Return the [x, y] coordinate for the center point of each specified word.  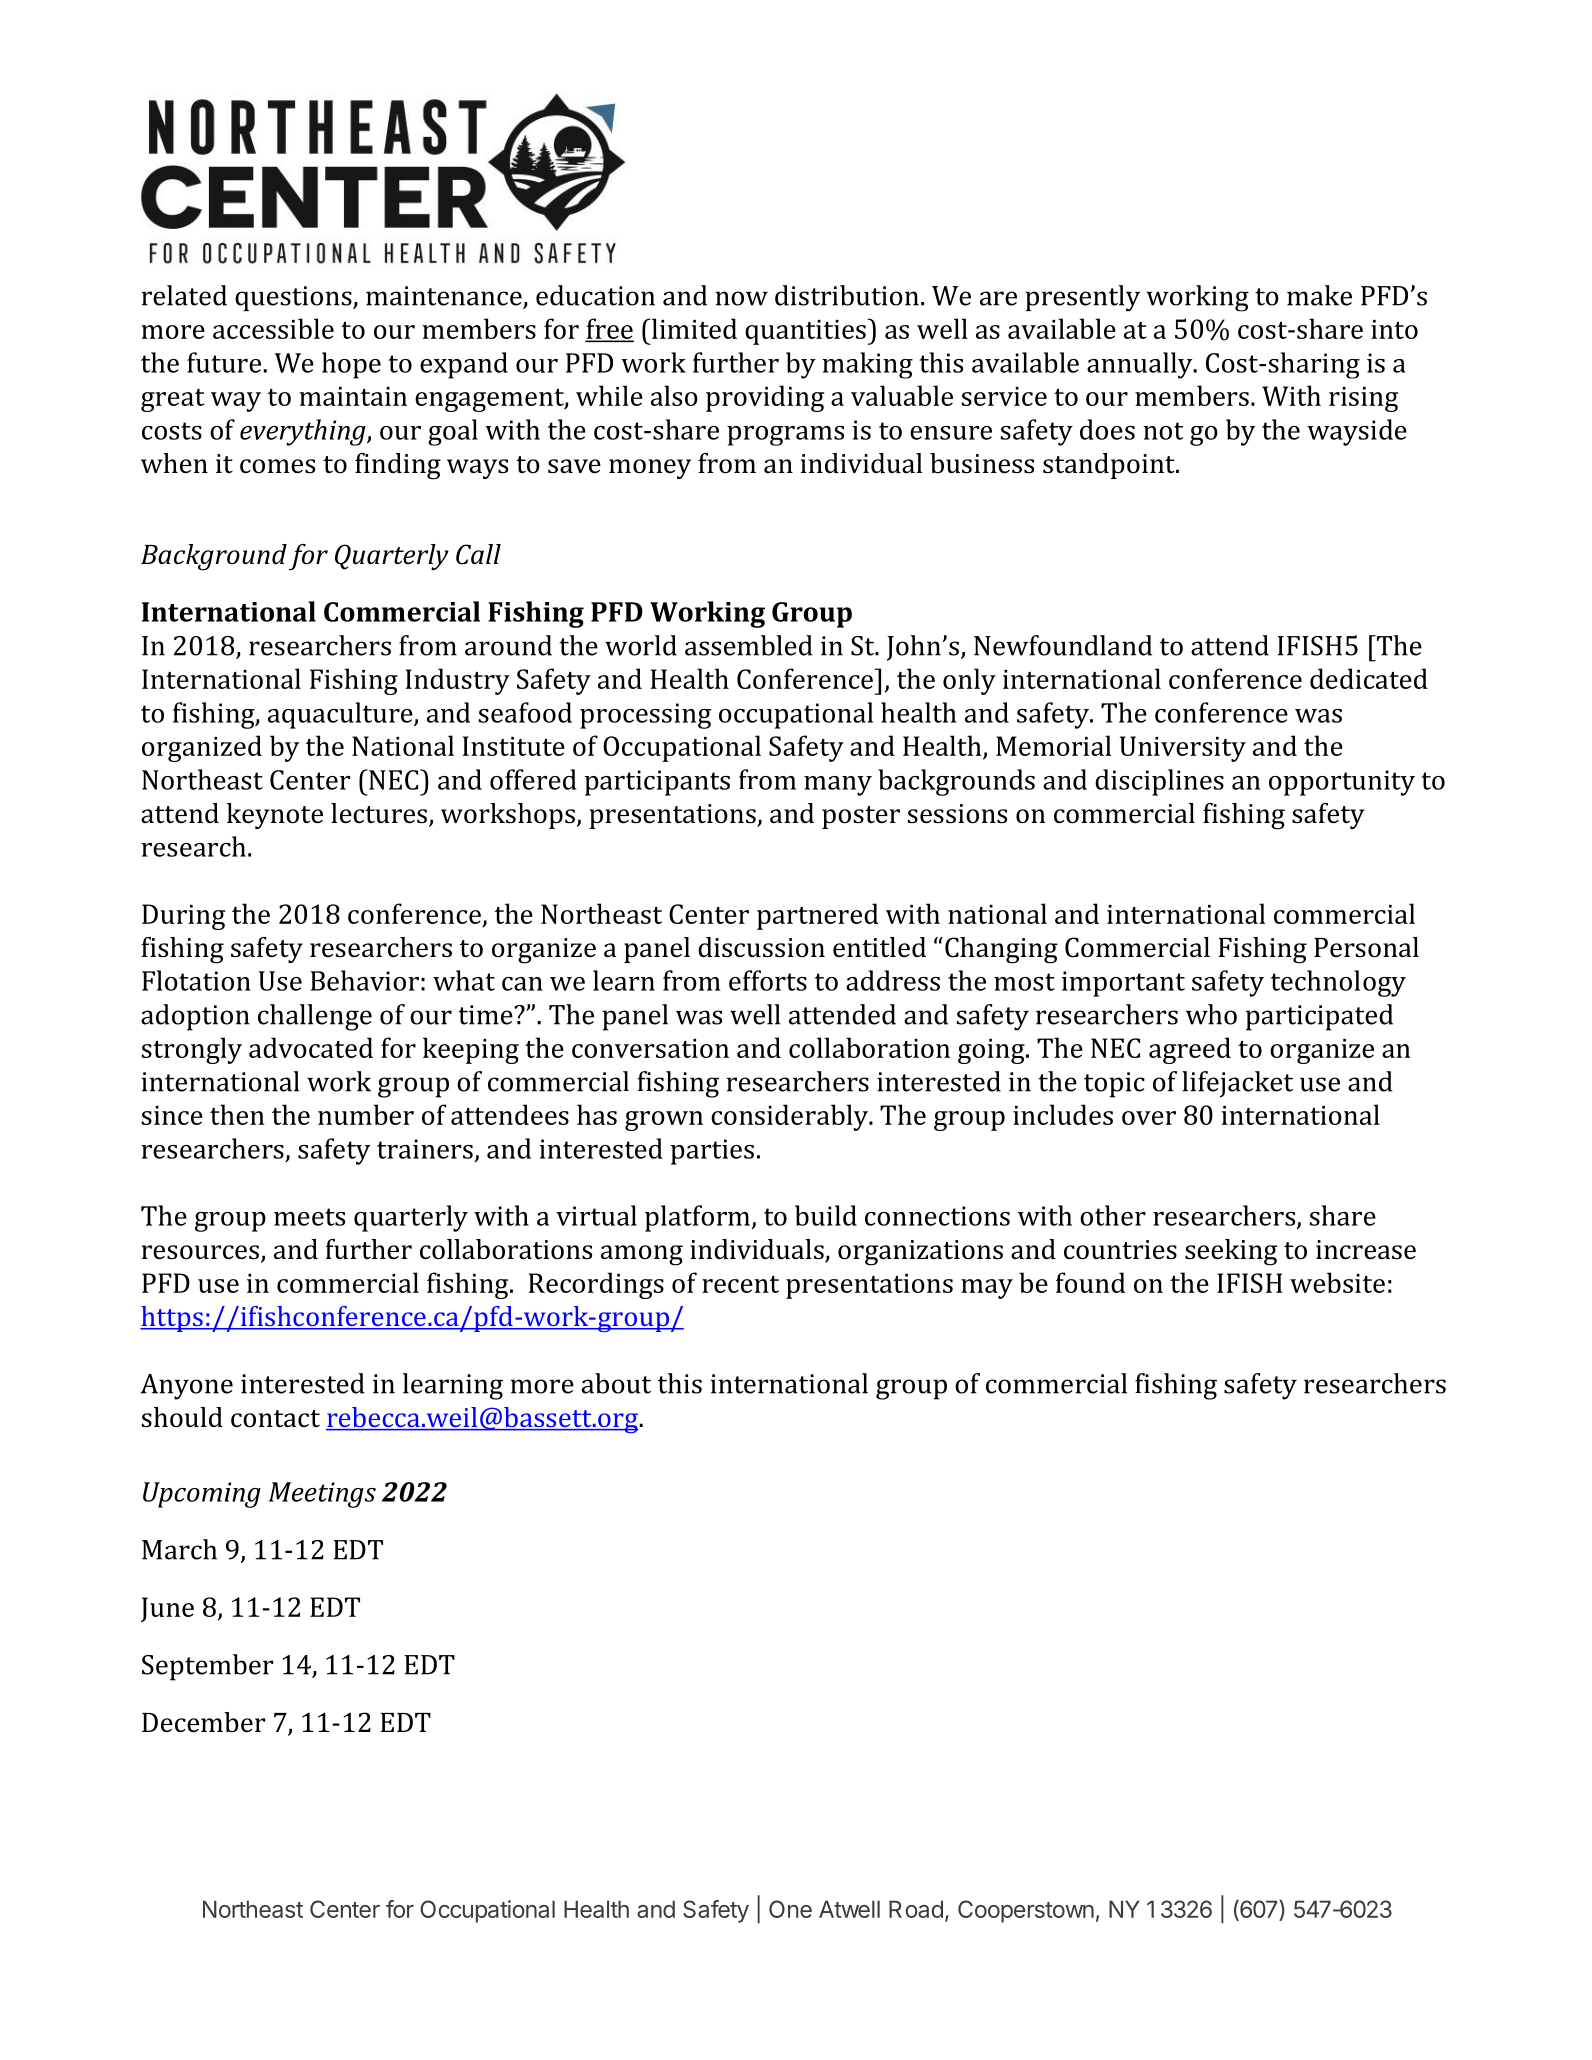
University [1183, 749]
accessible [273, 328]
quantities [805, 332]
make [1319, 295]
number [366, 1114]
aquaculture [341, 715]
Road [916, 1909]
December [203, 1722]
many [838, 786]
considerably [791, 1117]
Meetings [322, 1495]
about [616, 1383]
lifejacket [1237, 1084]
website [1337, 1282]
